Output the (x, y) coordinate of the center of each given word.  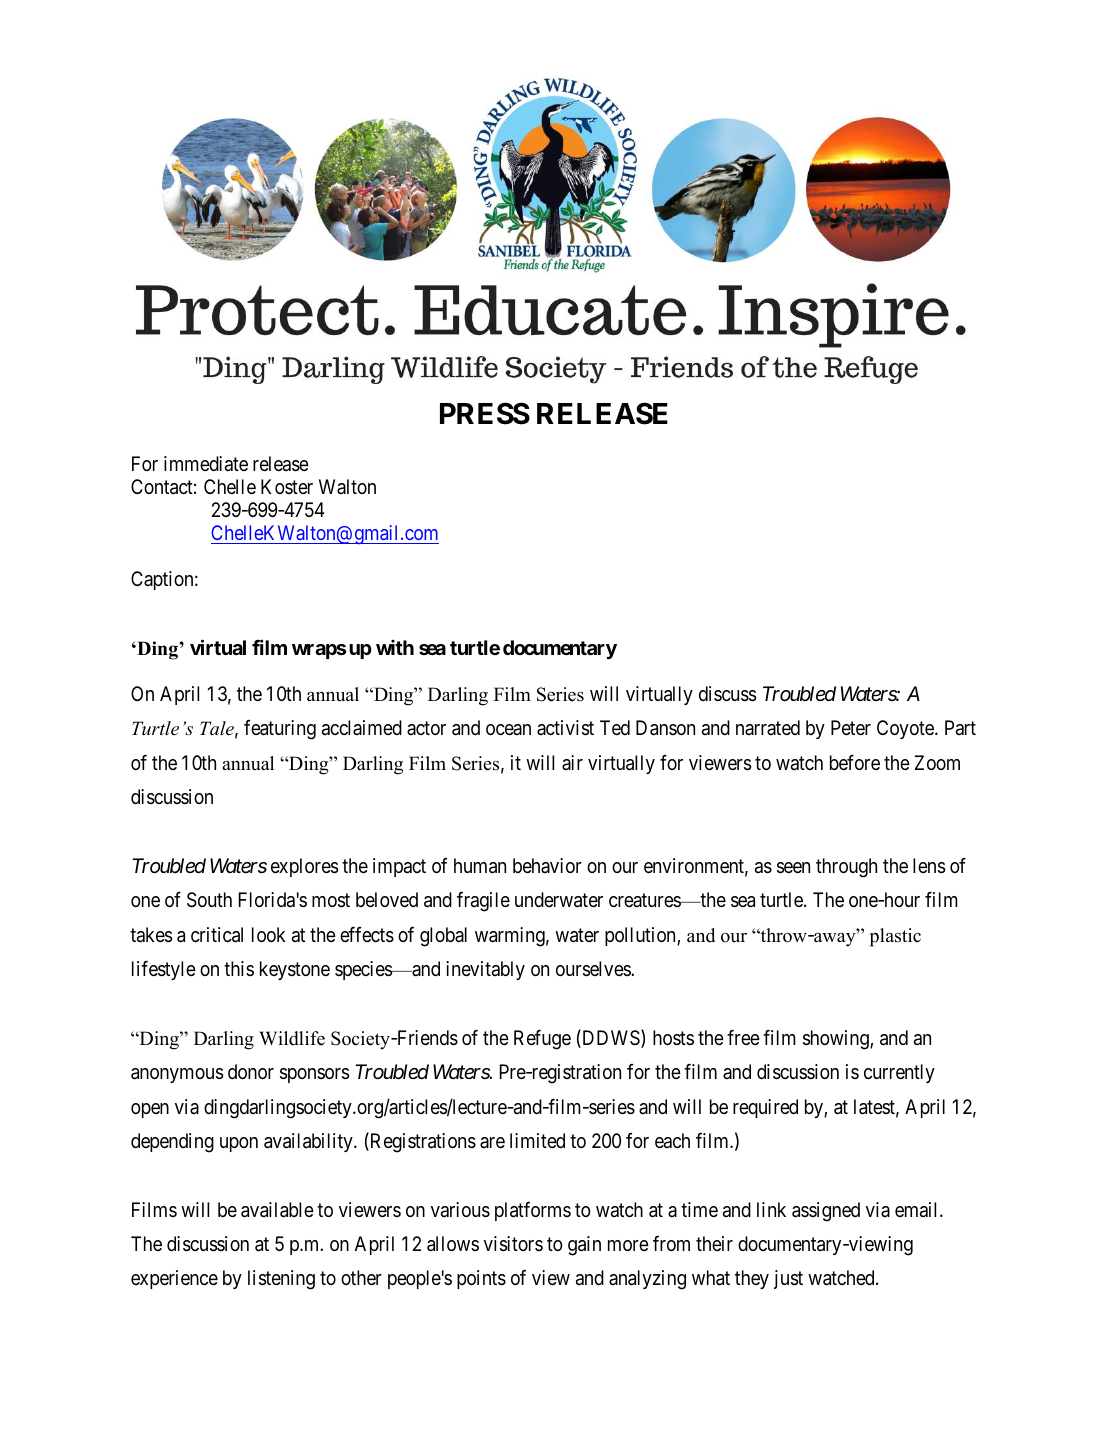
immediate (206, 463)
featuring (280, 730)
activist (565, 728)
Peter (851, 728)
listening (281, 1280)
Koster (287, 486)
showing (837, 1040)
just (788, 1279)
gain (584, 1246)
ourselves (594, 969)
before (855, 762)
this (239, 968)
